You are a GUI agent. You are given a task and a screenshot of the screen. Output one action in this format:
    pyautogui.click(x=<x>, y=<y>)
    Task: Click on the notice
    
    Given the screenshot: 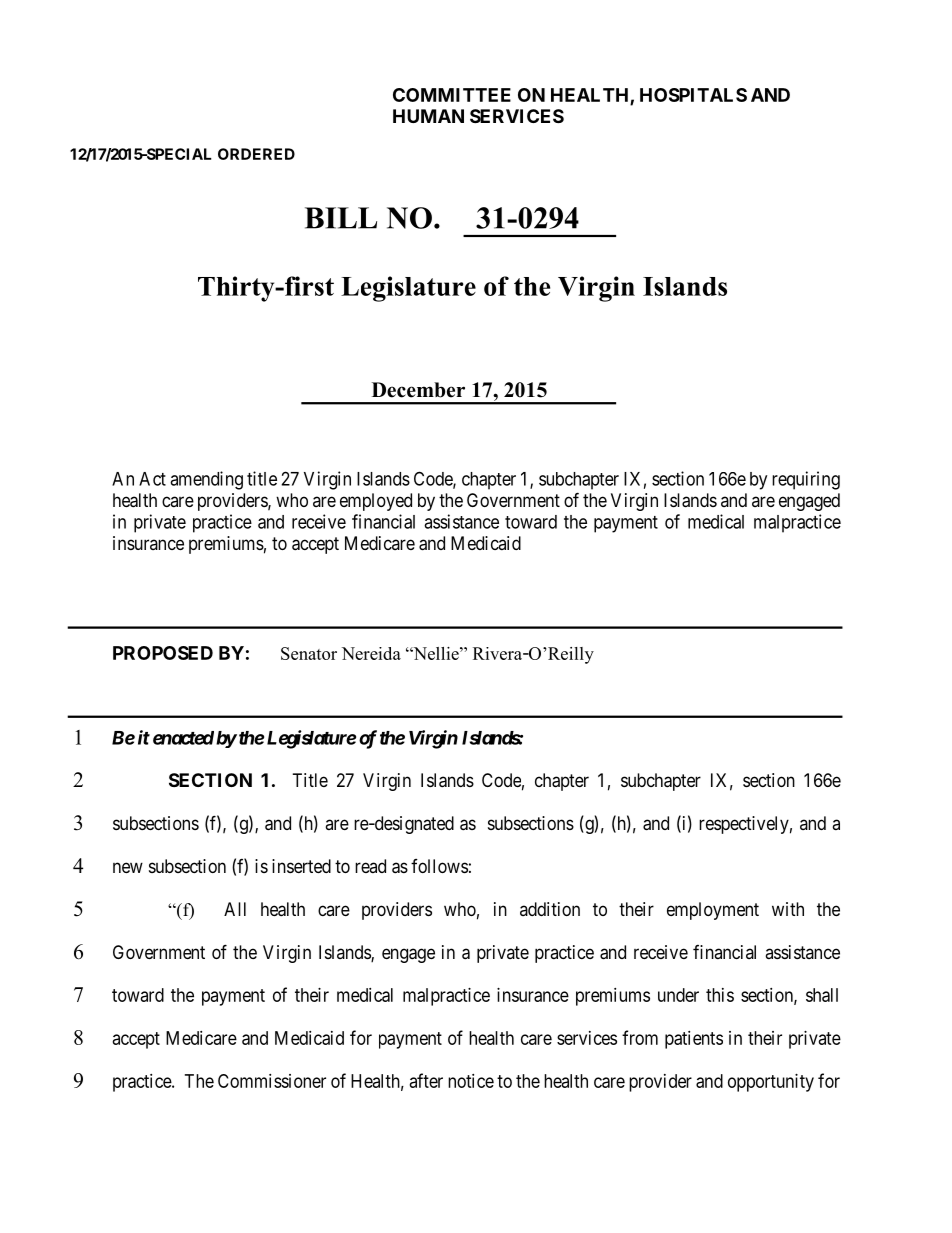 What is the action you would take?
    pyautogui.click(x=471, y=1081)
